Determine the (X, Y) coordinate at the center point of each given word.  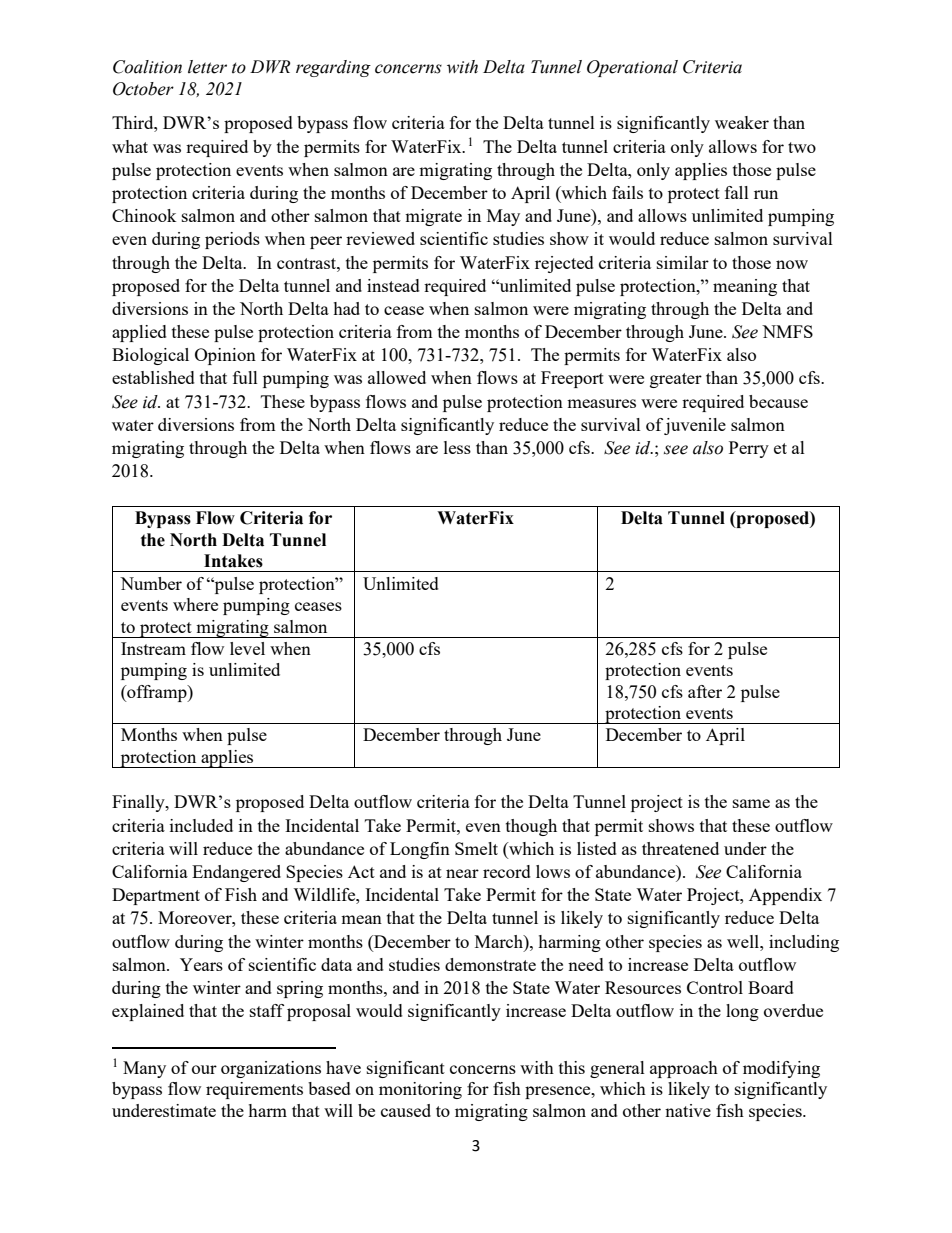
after (705, 691)
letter (207, 67)
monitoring (420, 1090)
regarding (333, 68)
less (457, 447)
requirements (254, 1090)
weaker (742, 122)
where (195, 604)
